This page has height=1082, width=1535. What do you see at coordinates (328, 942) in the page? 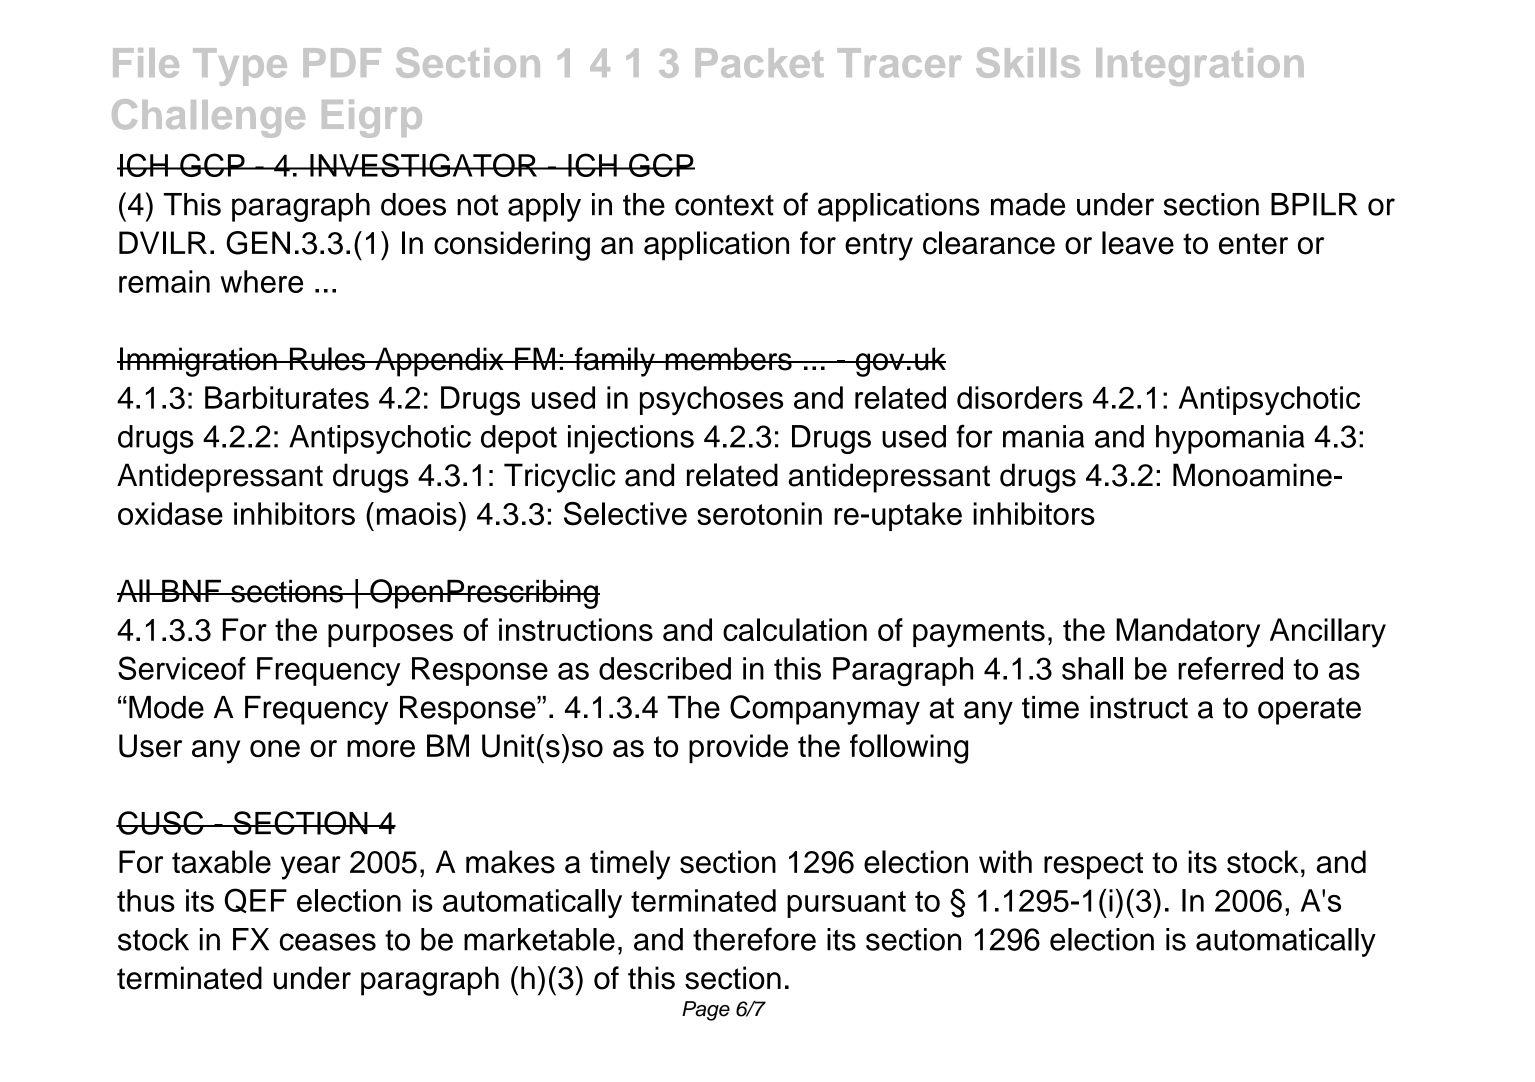
I see `ceases` at bounding box center [328, 942].
